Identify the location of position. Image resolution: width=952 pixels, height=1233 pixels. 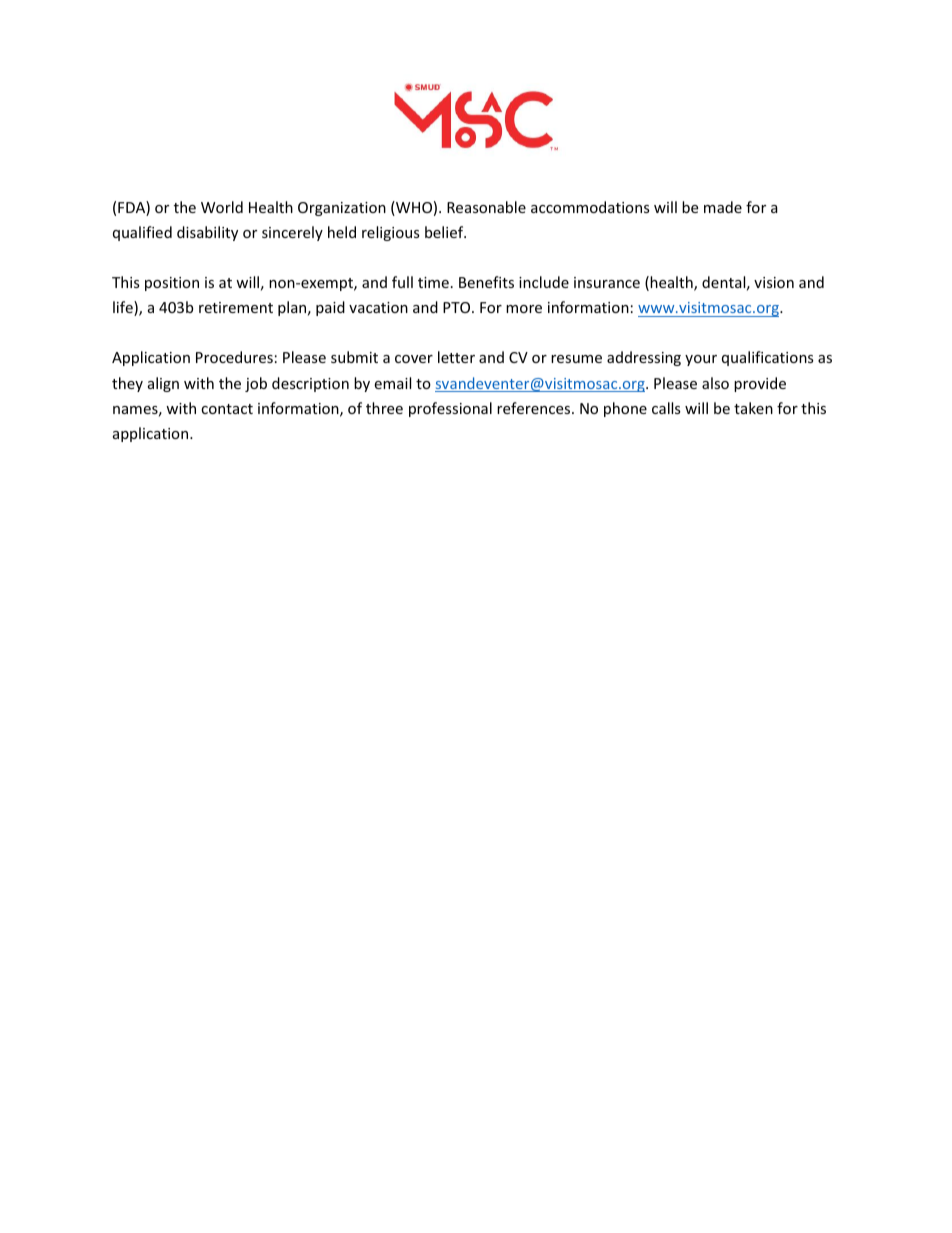
(172, 284).
